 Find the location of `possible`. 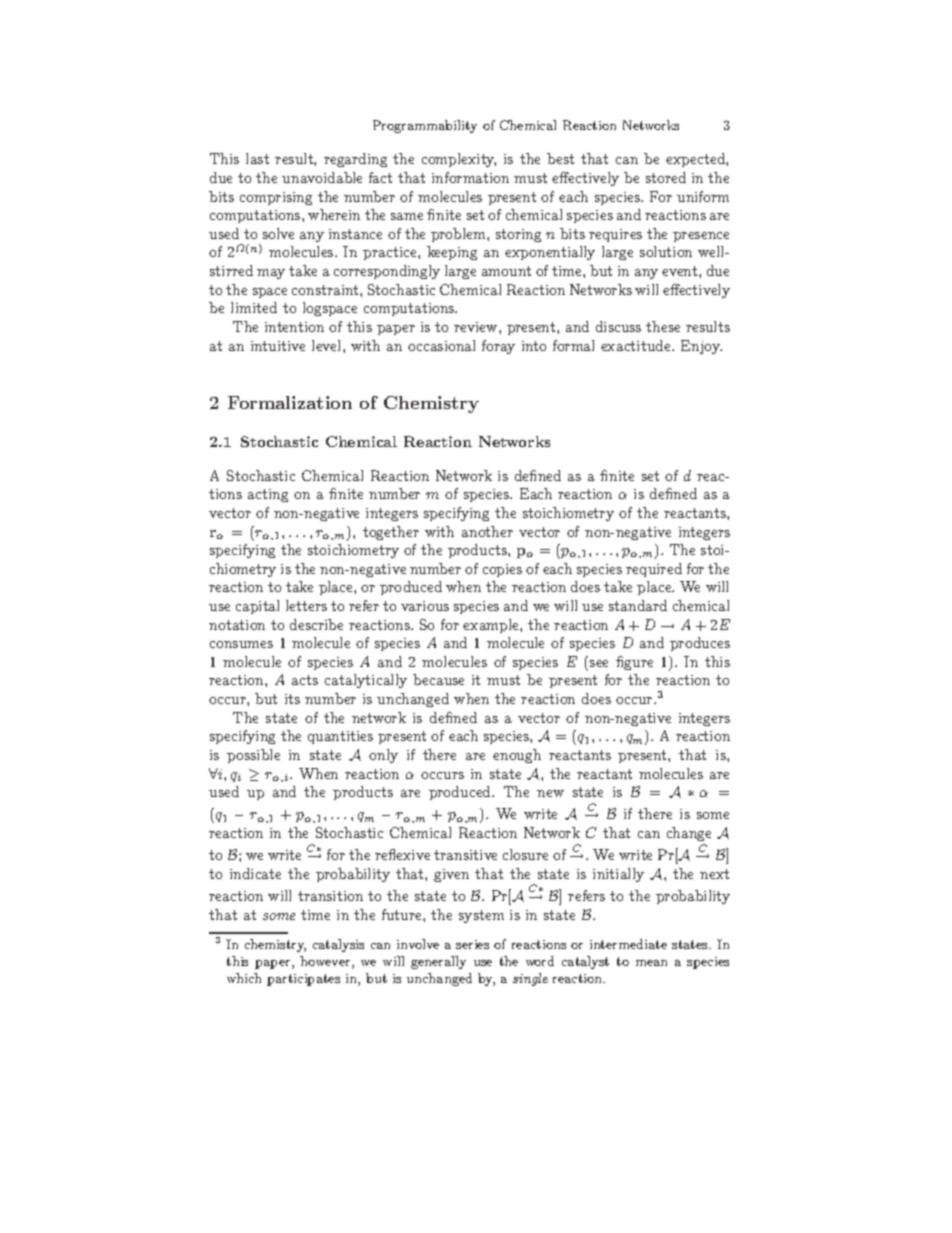

possible is located at coordinates (253, 756).
